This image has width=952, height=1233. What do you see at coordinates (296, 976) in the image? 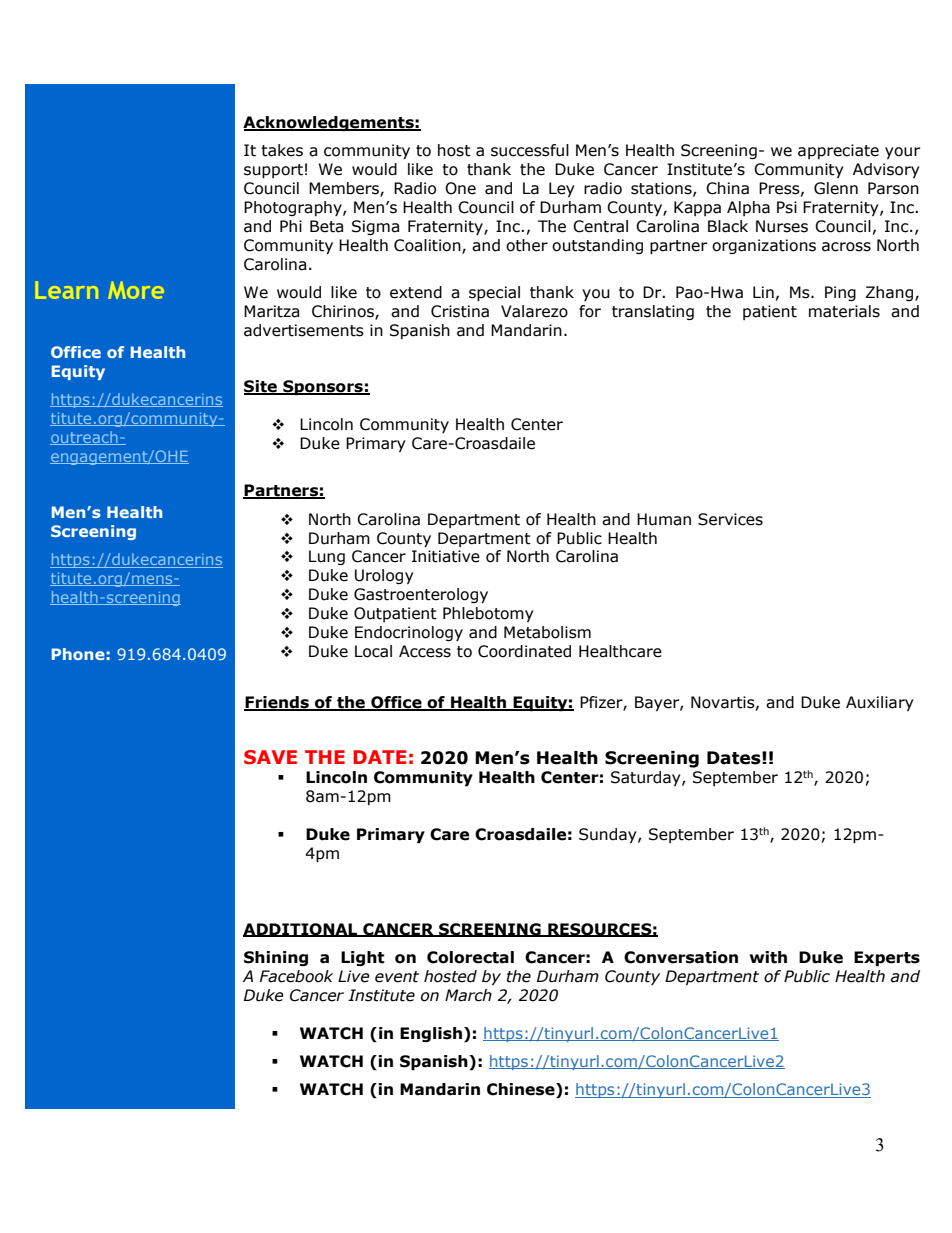
I see `Facebook` at bounding box center [296, 976].
